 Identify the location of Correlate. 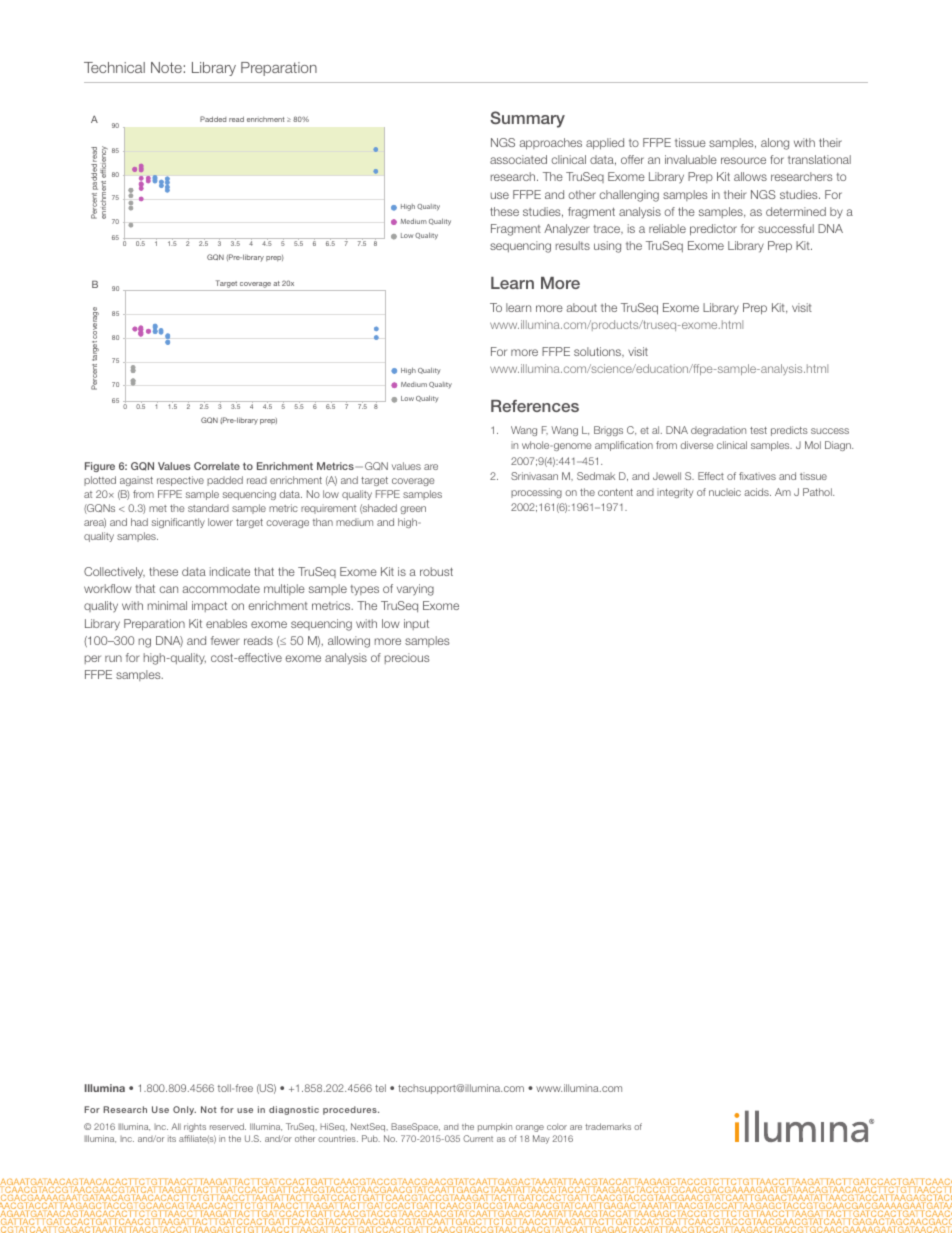
(217, 466).
